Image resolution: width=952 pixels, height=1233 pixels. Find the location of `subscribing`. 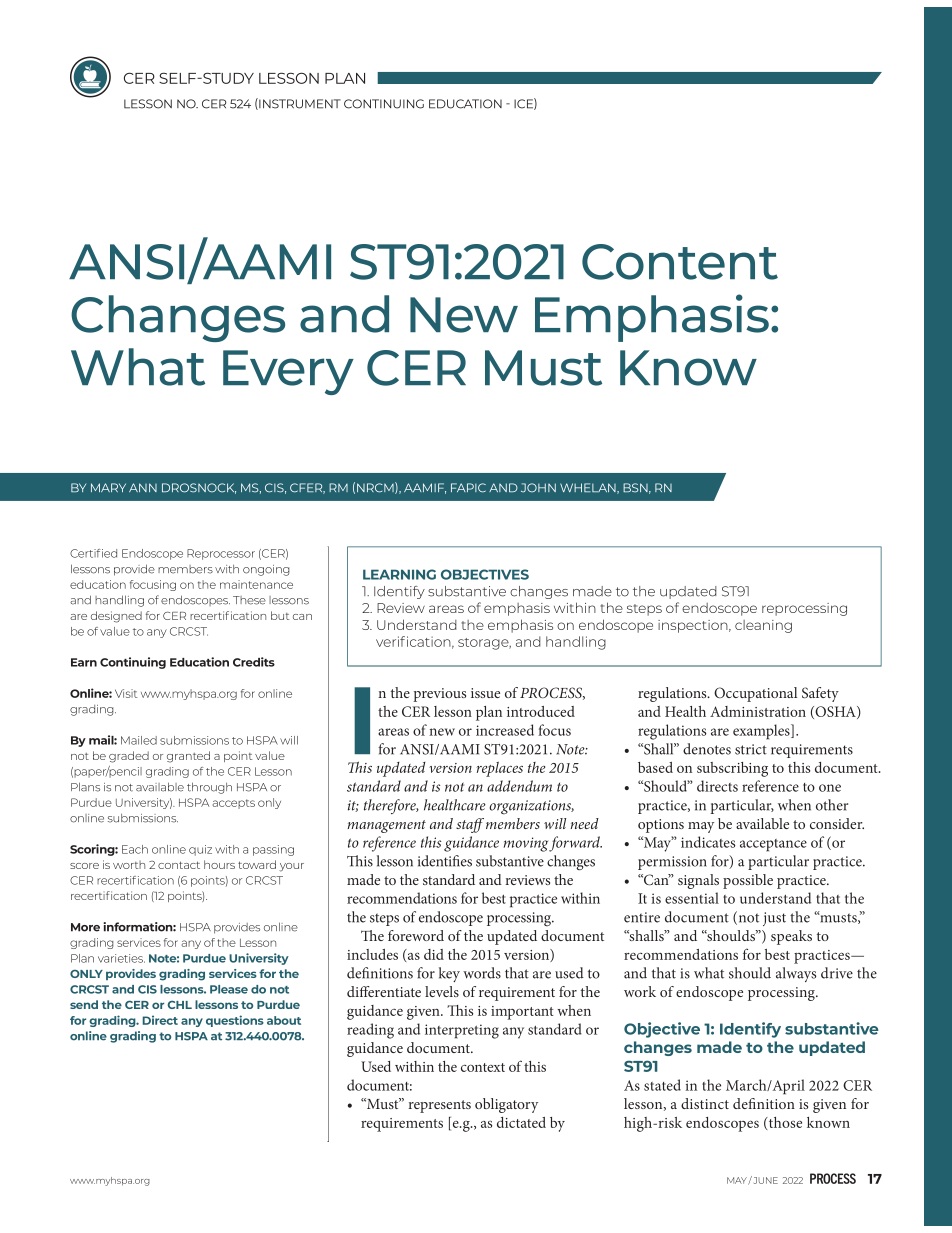

subscribing is located at coordinates (732, 769).
